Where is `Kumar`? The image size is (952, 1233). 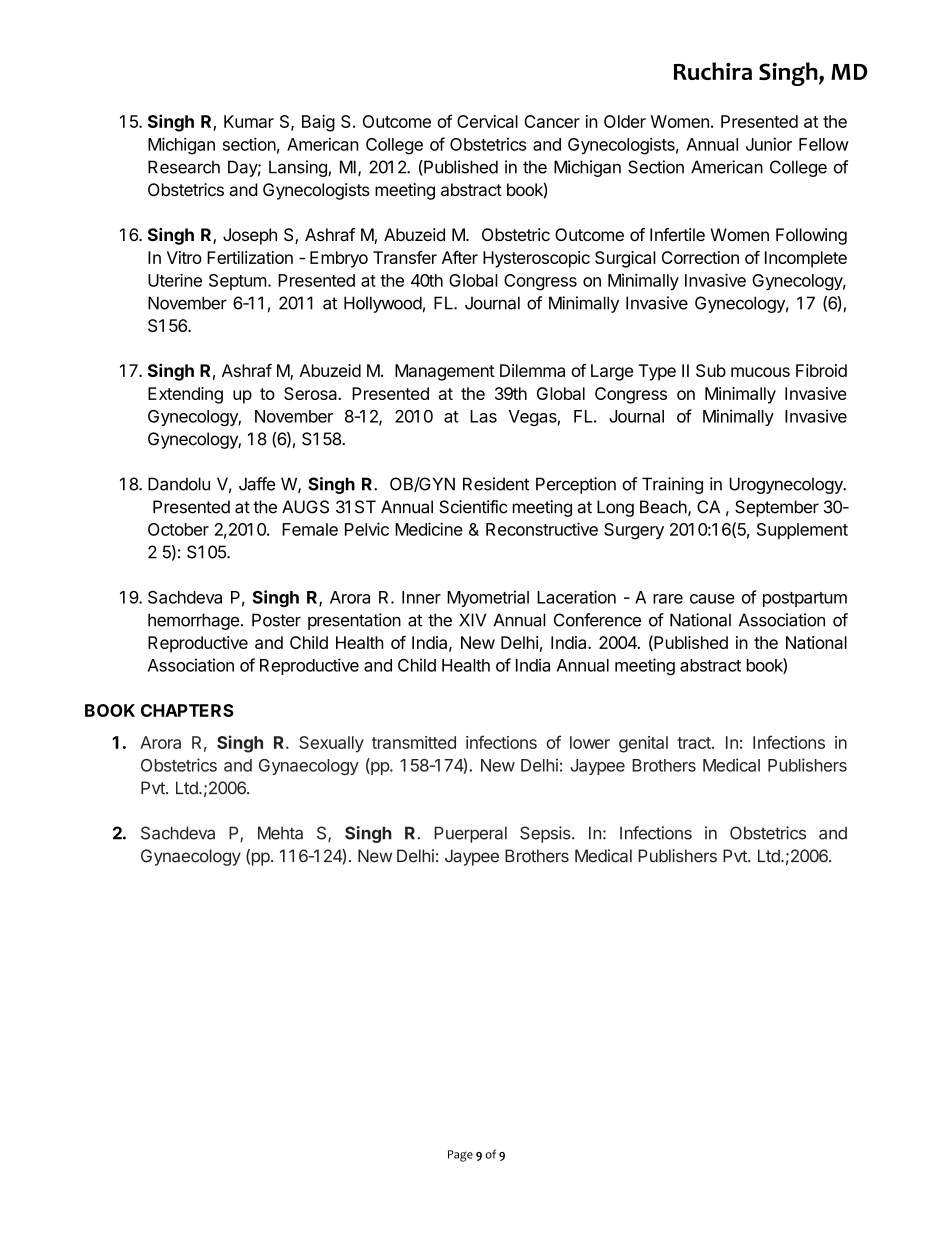
Kumar is located at coordinates (249, 121).
